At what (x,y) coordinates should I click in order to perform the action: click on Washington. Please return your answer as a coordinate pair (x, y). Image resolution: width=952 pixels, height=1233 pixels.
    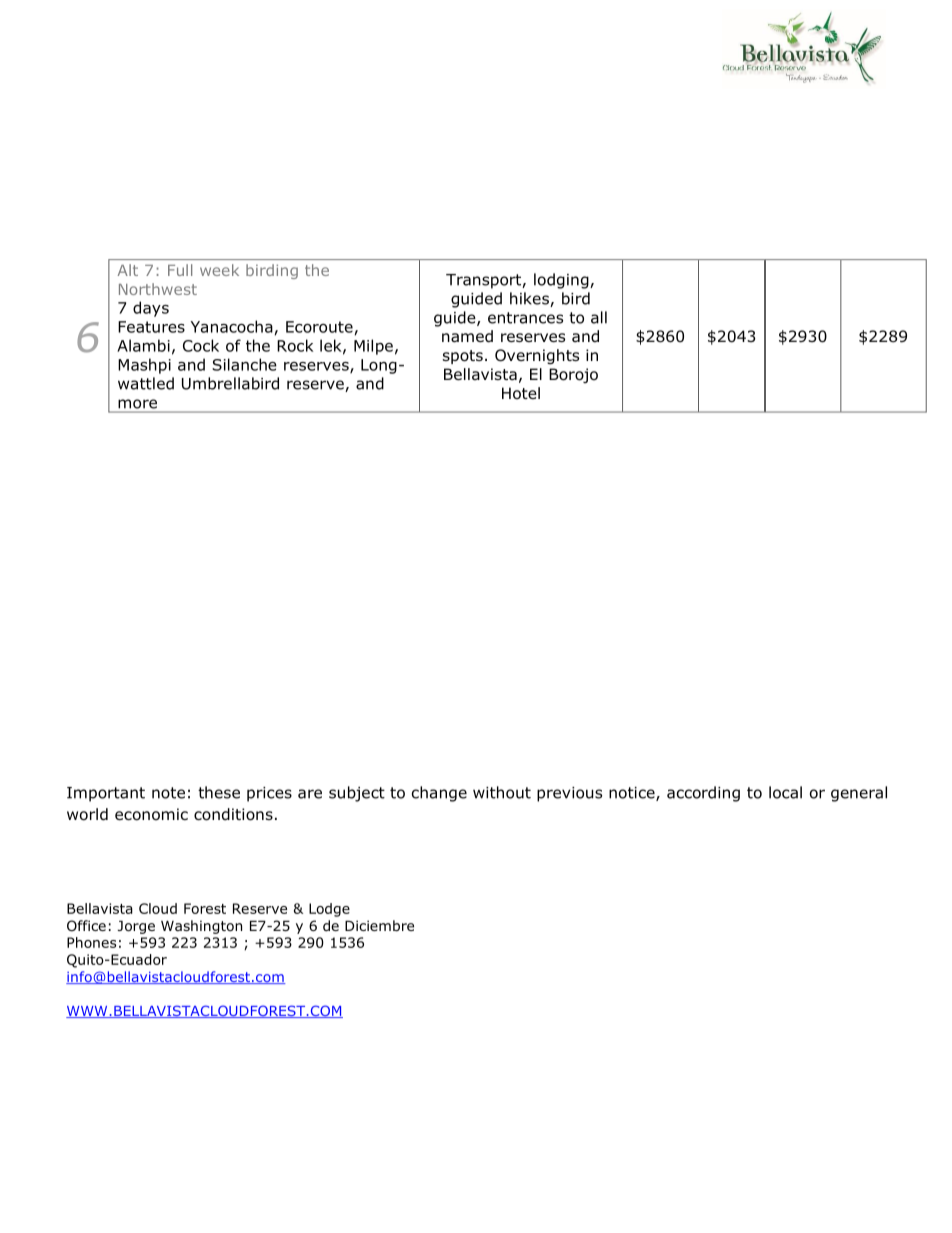
    Looking at the image, I should click on (201, 927).
